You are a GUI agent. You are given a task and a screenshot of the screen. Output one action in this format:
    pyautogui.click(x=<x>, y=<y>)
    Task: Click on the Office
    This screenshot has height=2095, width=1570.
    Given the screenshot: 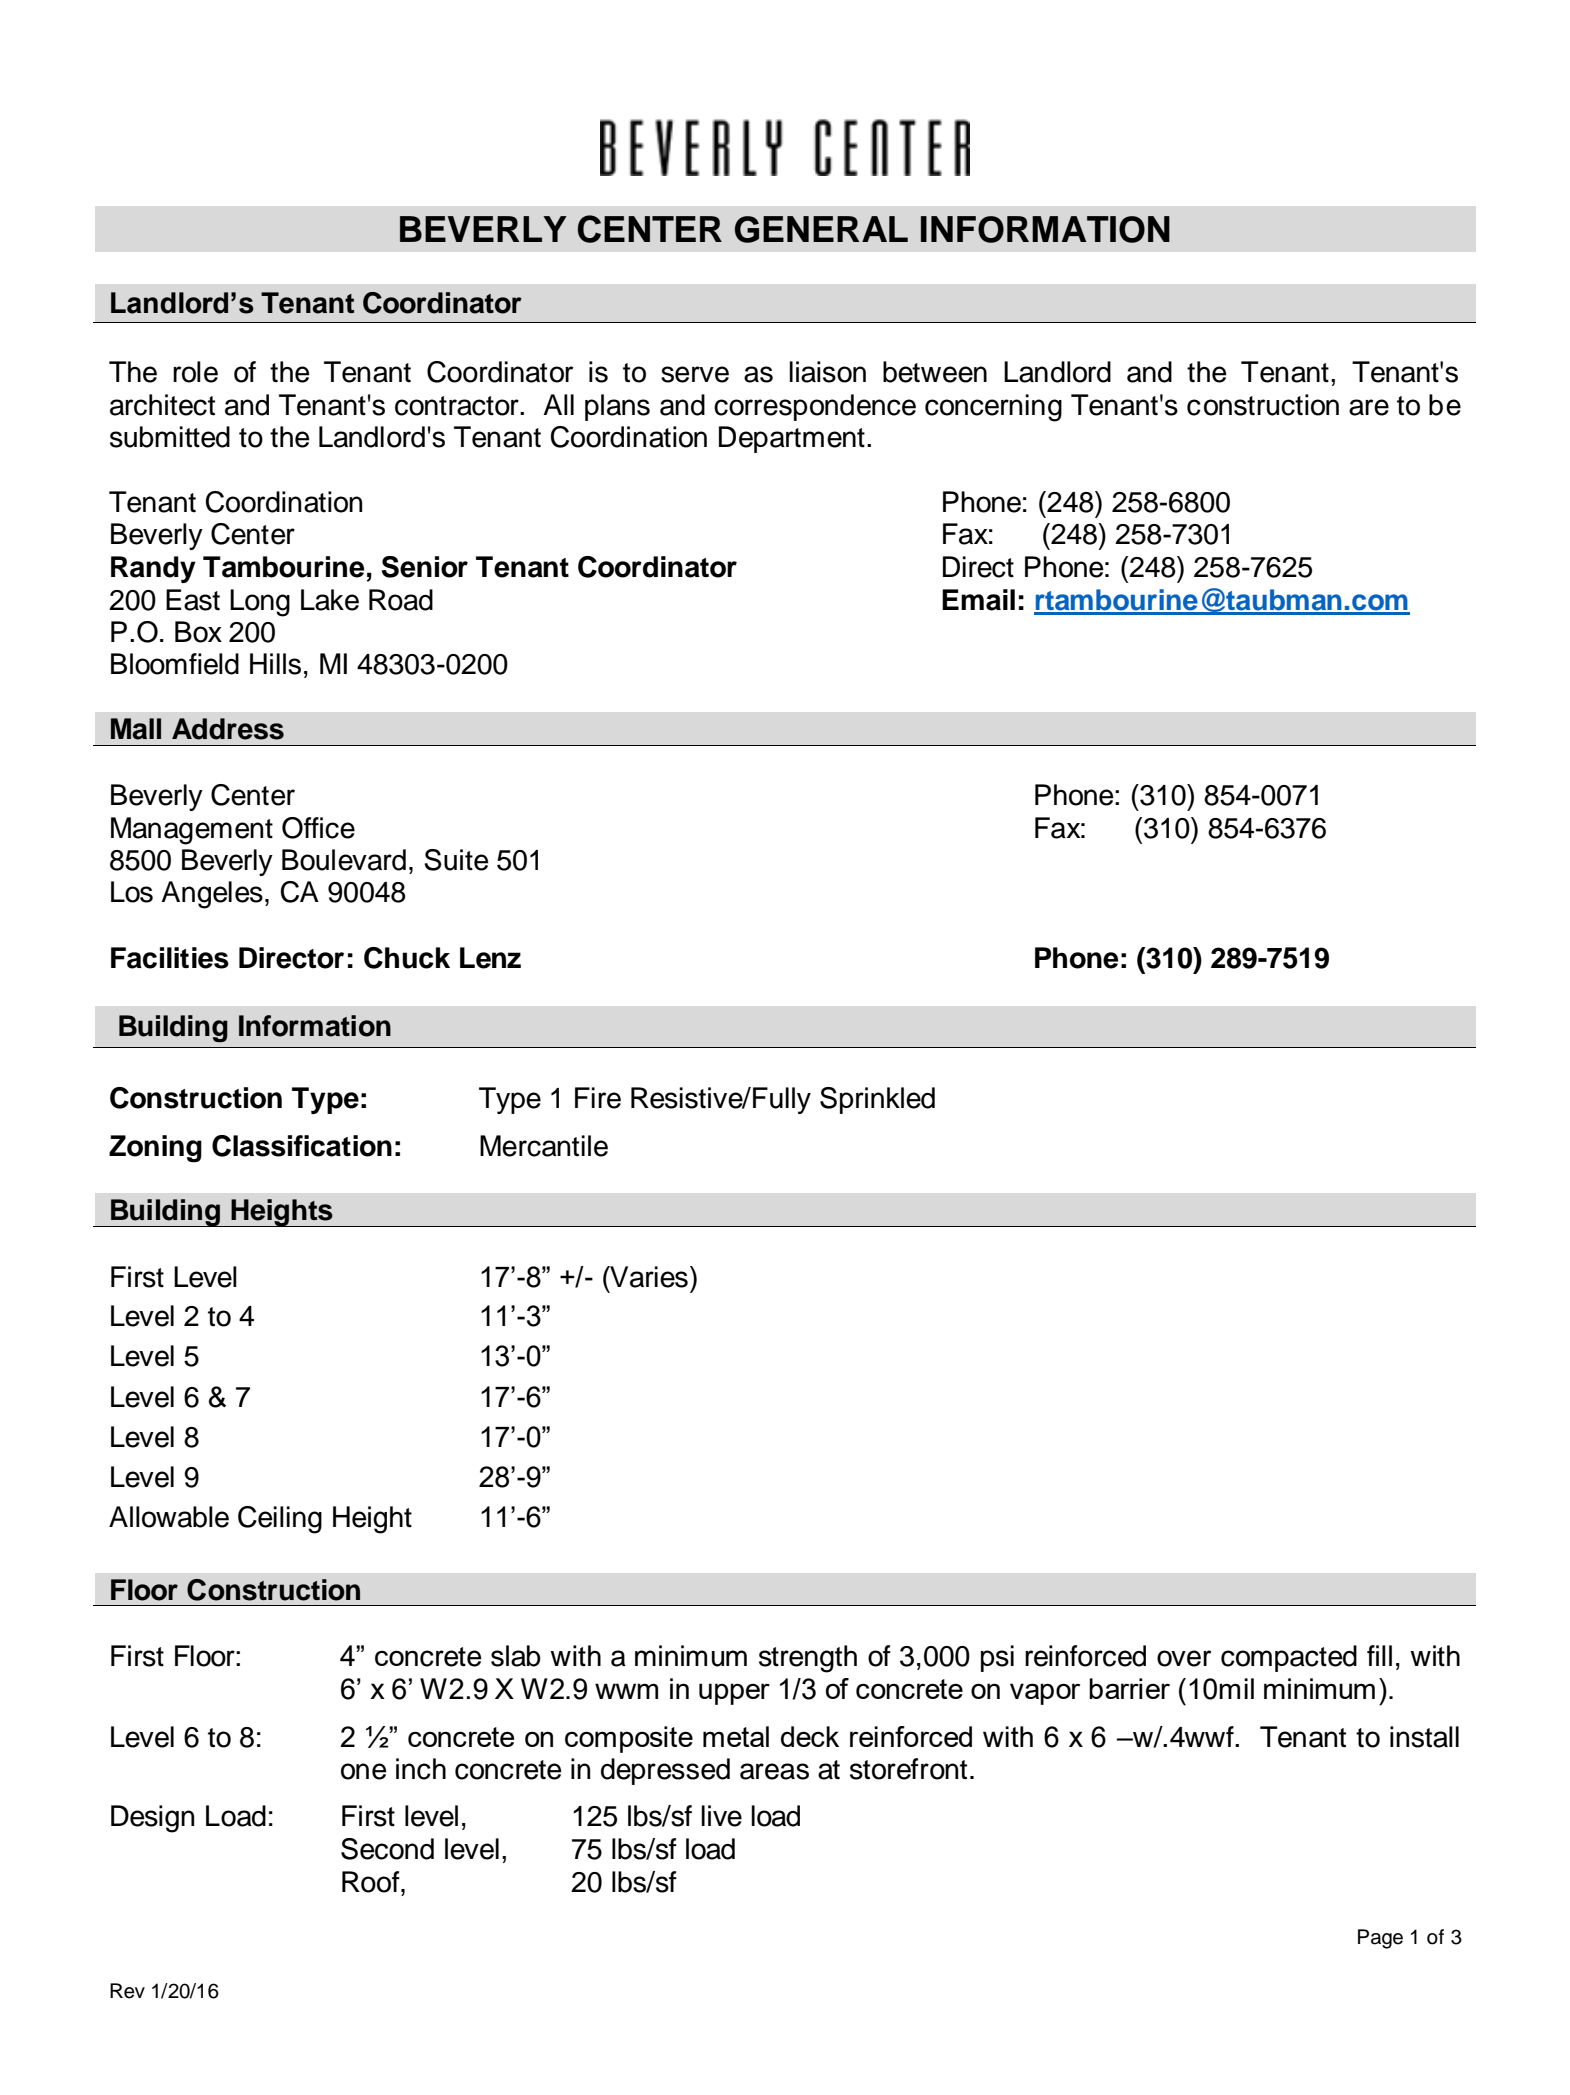 What is the action you would take?
    pyautogui.click(x=318, y=828)
